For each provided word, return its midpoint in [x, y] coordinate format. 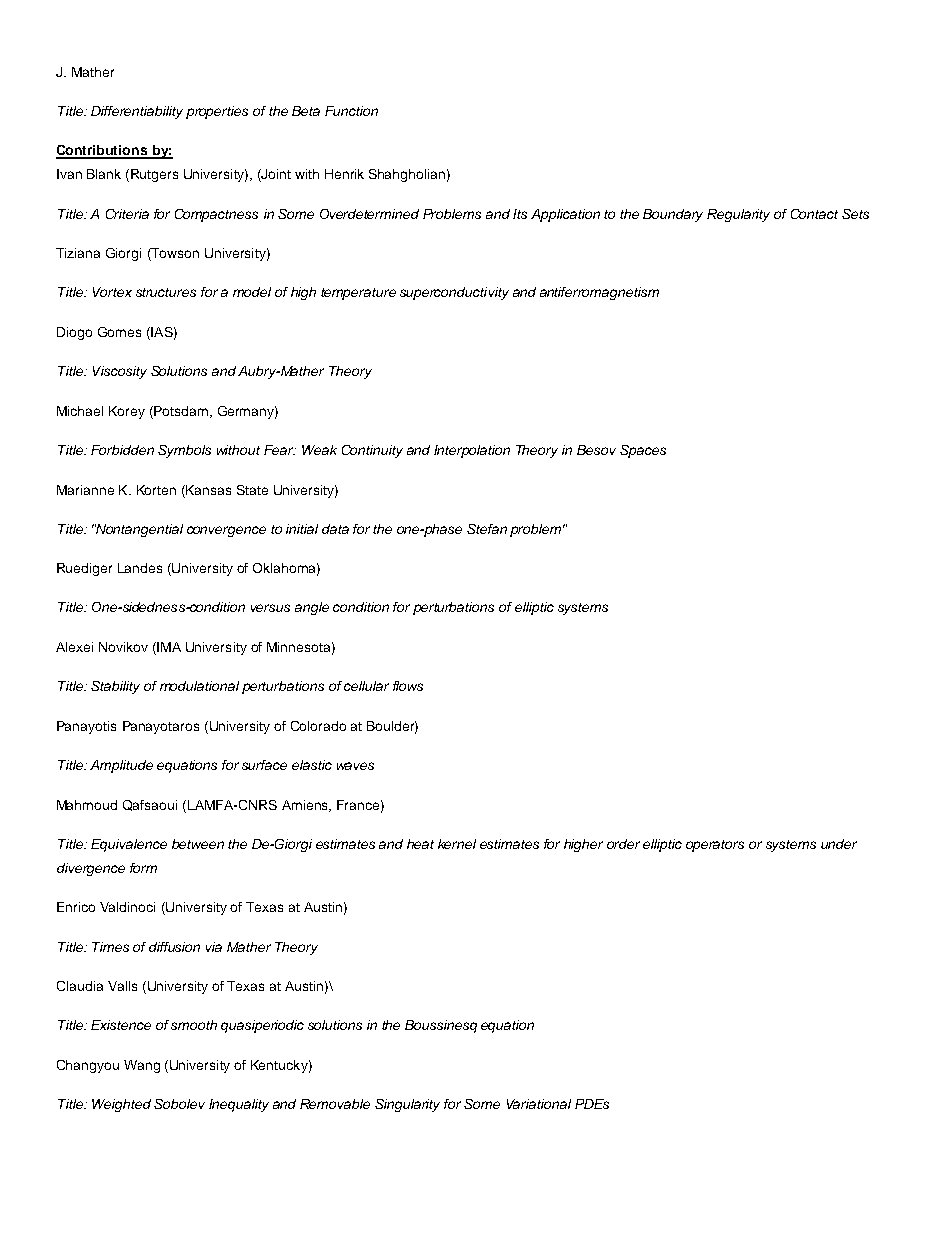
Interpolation [472, 451]
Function [351, 111]
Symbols [184, 451]
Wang [142, 1066]
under [839, 844]
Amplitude [121, 766]
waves [355, 766]
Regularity [738, 215]
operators [715, 846]
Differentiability [137, 112]
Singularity [407, 1105]
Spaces [643, 451]
